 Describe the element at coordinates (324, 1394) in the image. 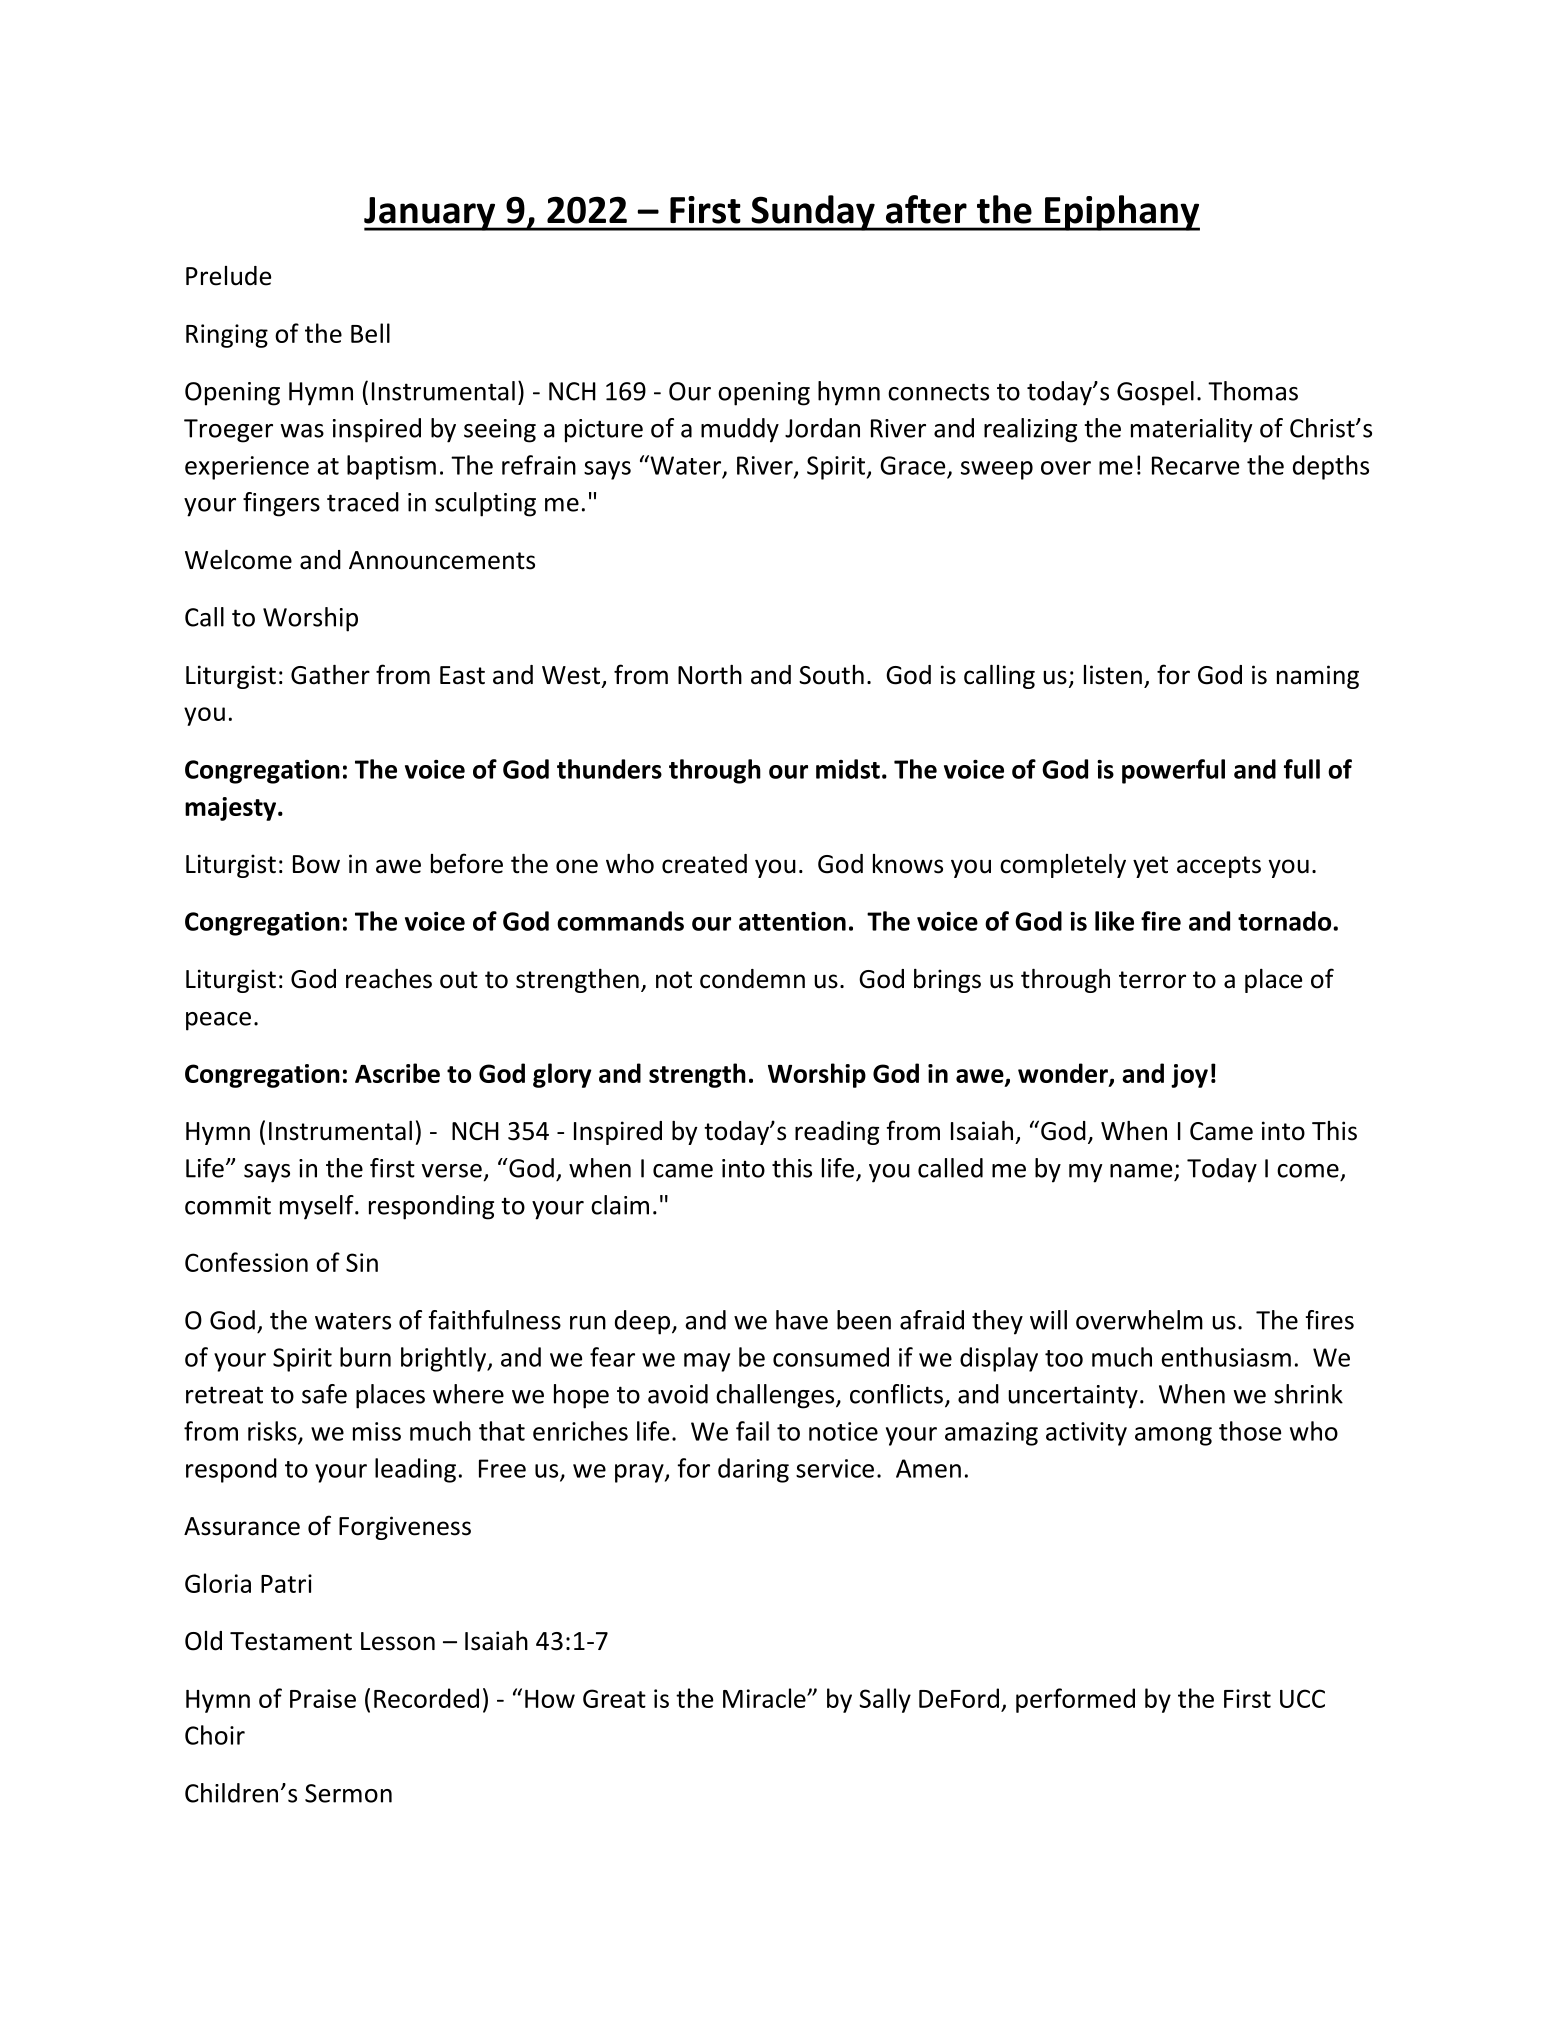

I see `safe` at that location.
